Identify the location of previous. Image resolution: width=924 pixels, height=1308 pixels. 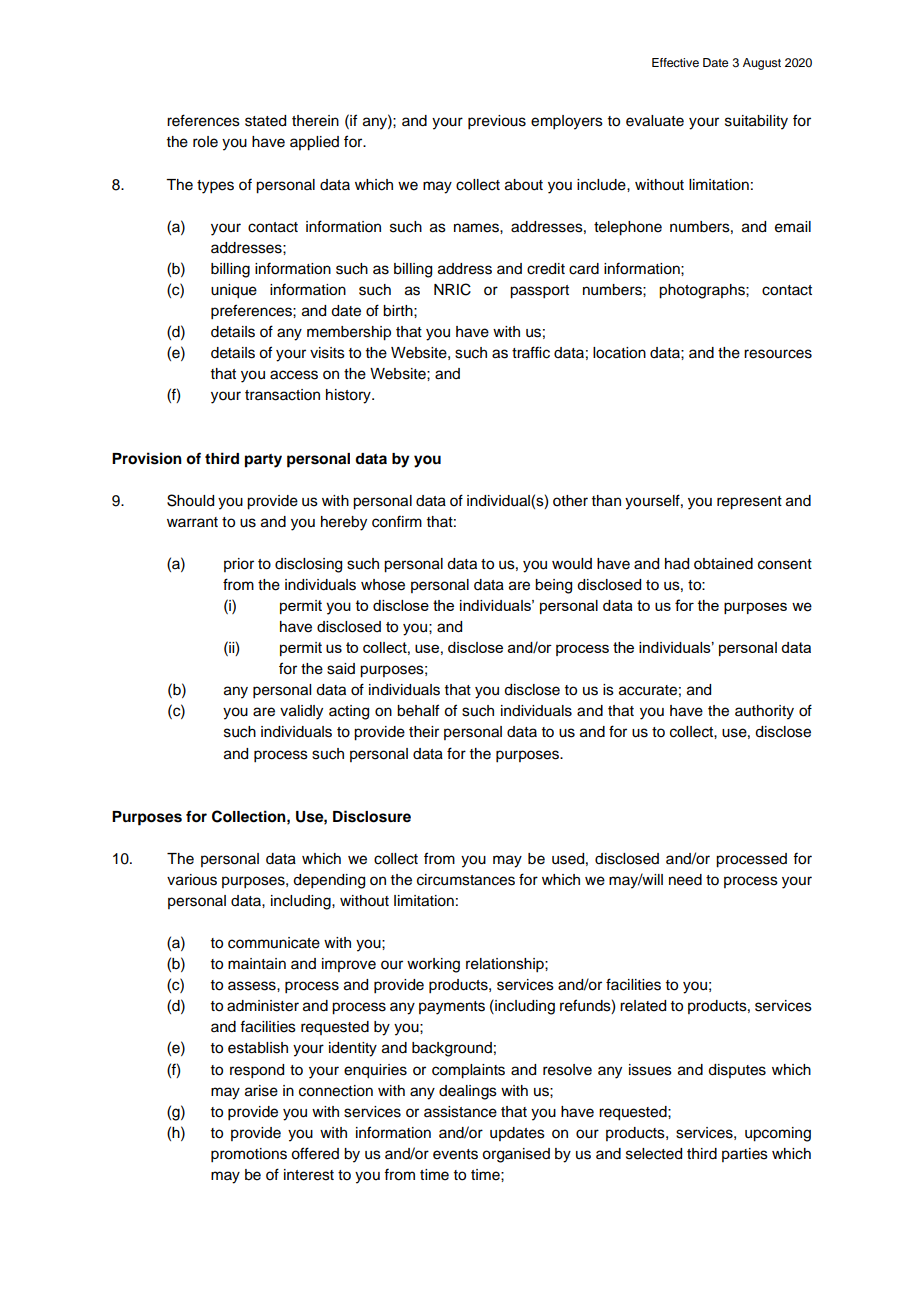
(497, 122).
